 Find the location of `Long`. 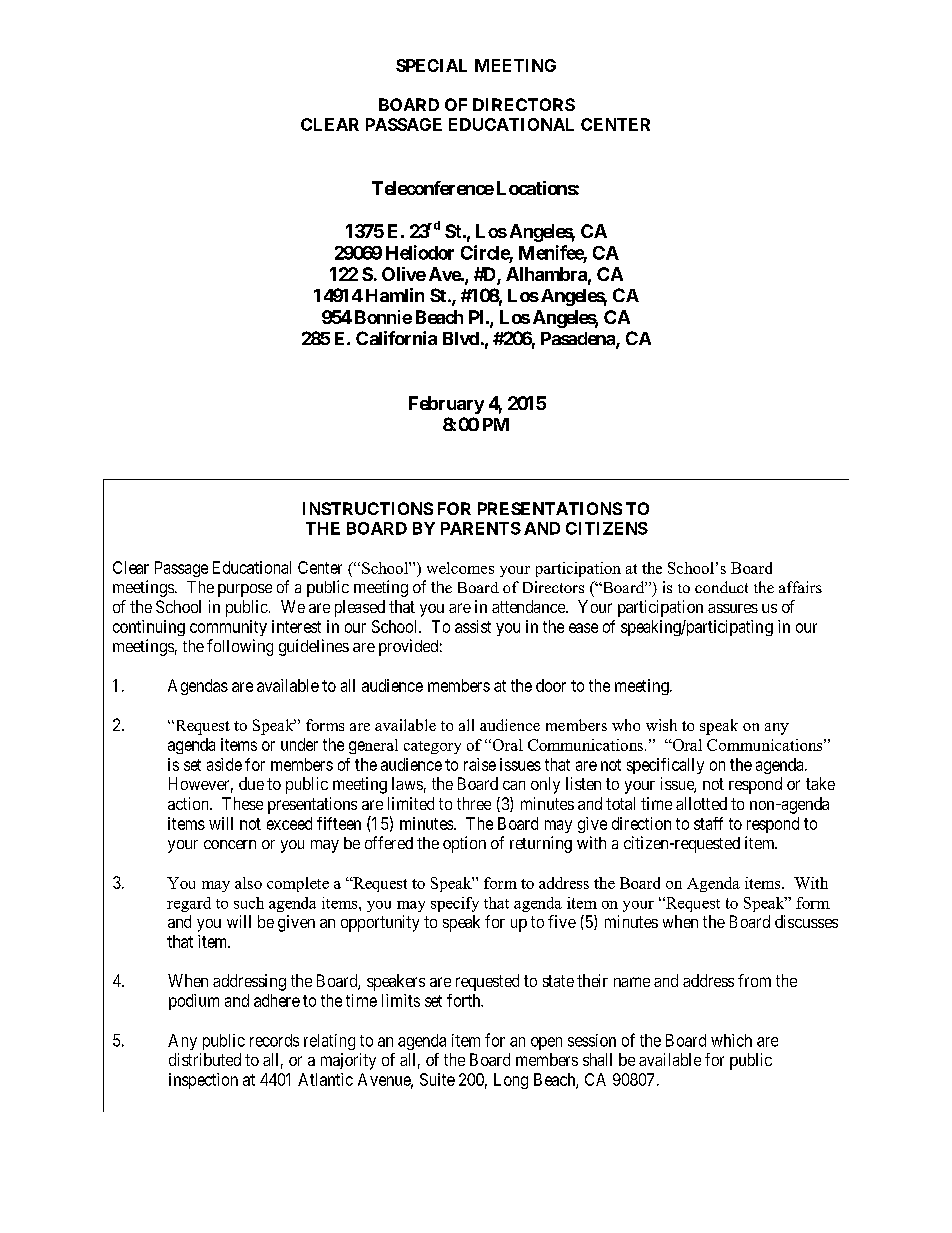

Long is located at coordinates (511, 1081).
